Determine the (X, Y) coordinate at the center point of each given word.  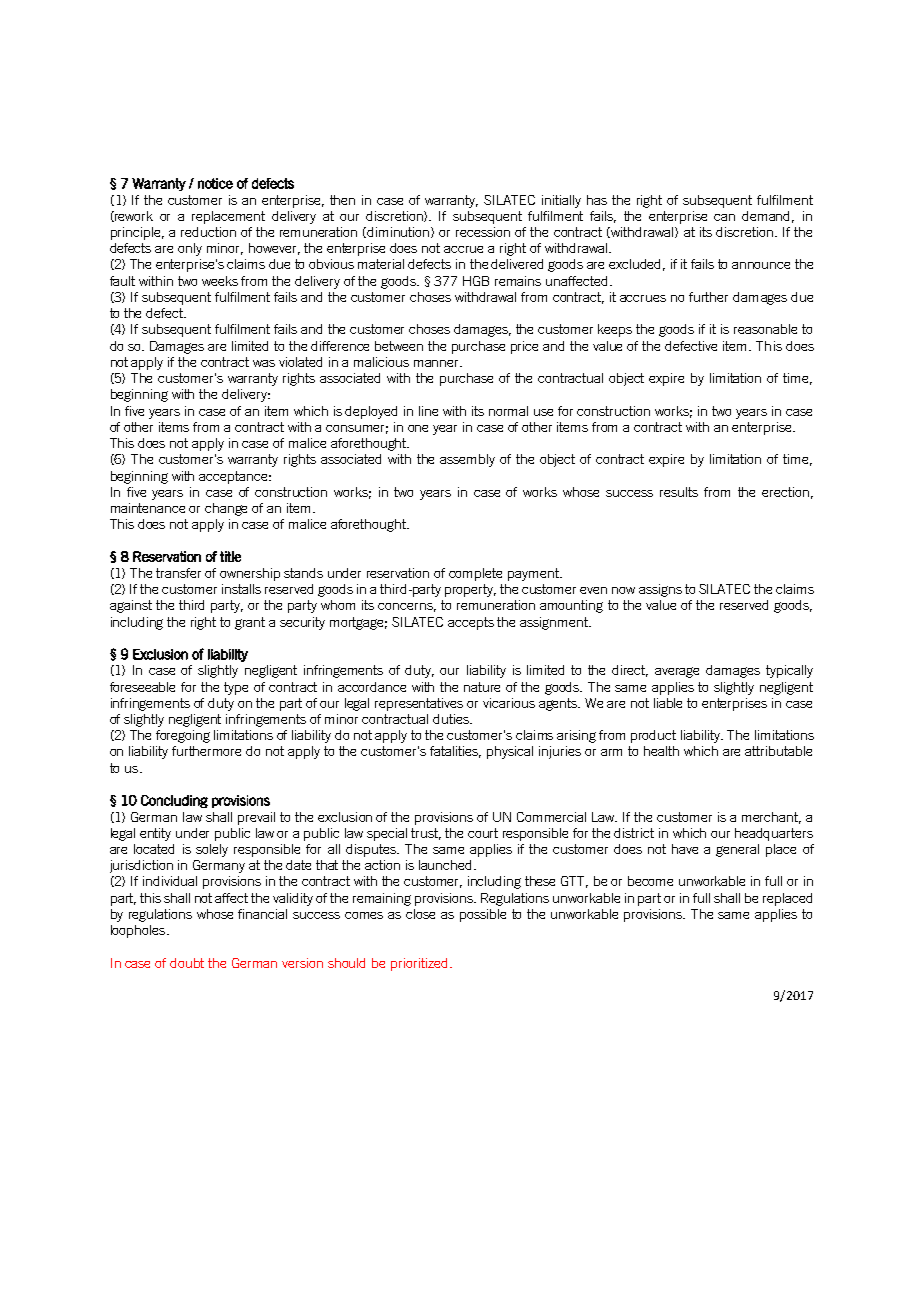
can (724, 217)
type (236, 688)
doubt (187, 963)
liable (668, 703)
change (226, 509)
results (679, 492)
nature (482, 687)
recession (483, 232)
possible (483, 915)
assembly (467, 460)
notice (215, 183)
